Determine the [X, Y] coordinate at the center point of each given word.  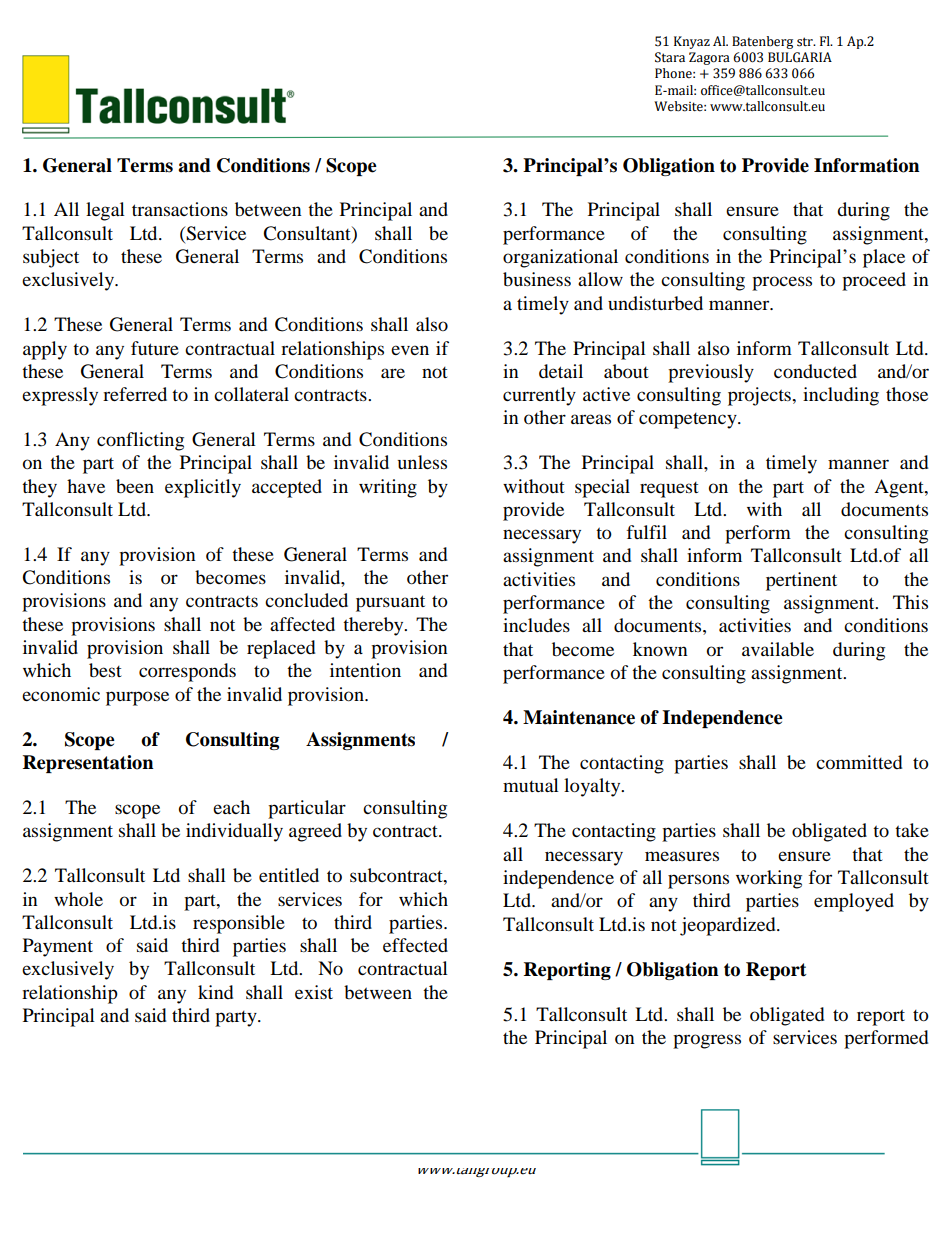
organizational [560, 258]
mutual [531, 785]
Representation [88, 764]
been [135, 486]
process [782, 283]
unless [422, 462]
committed [859, 762]
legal [105, 211]
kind [215, 992]
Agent [900, 488]
